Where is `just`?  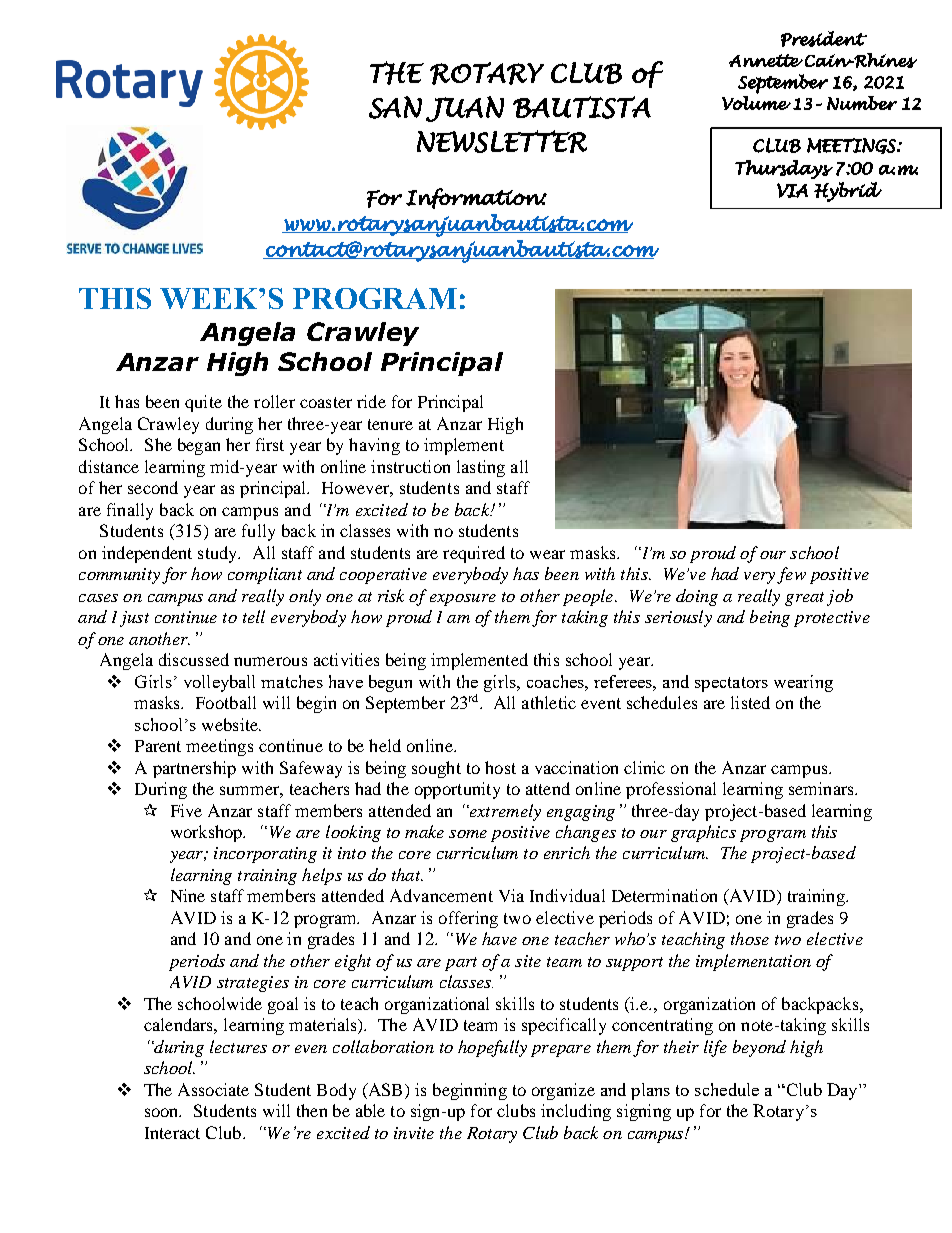
just is located at coordinates (134, 619).
